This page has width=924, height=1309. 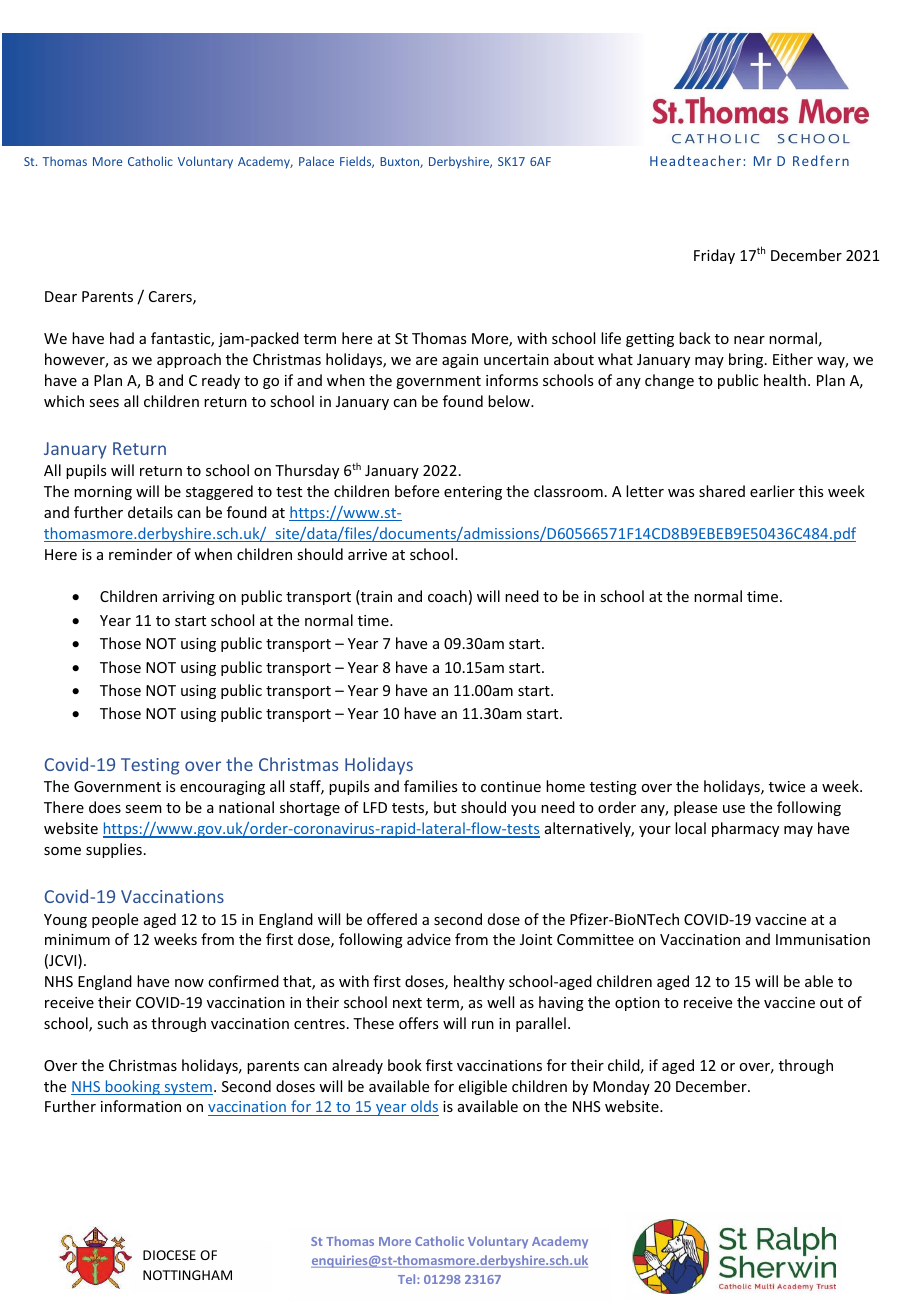 I want to click on again, so click(x=460, y=361).
